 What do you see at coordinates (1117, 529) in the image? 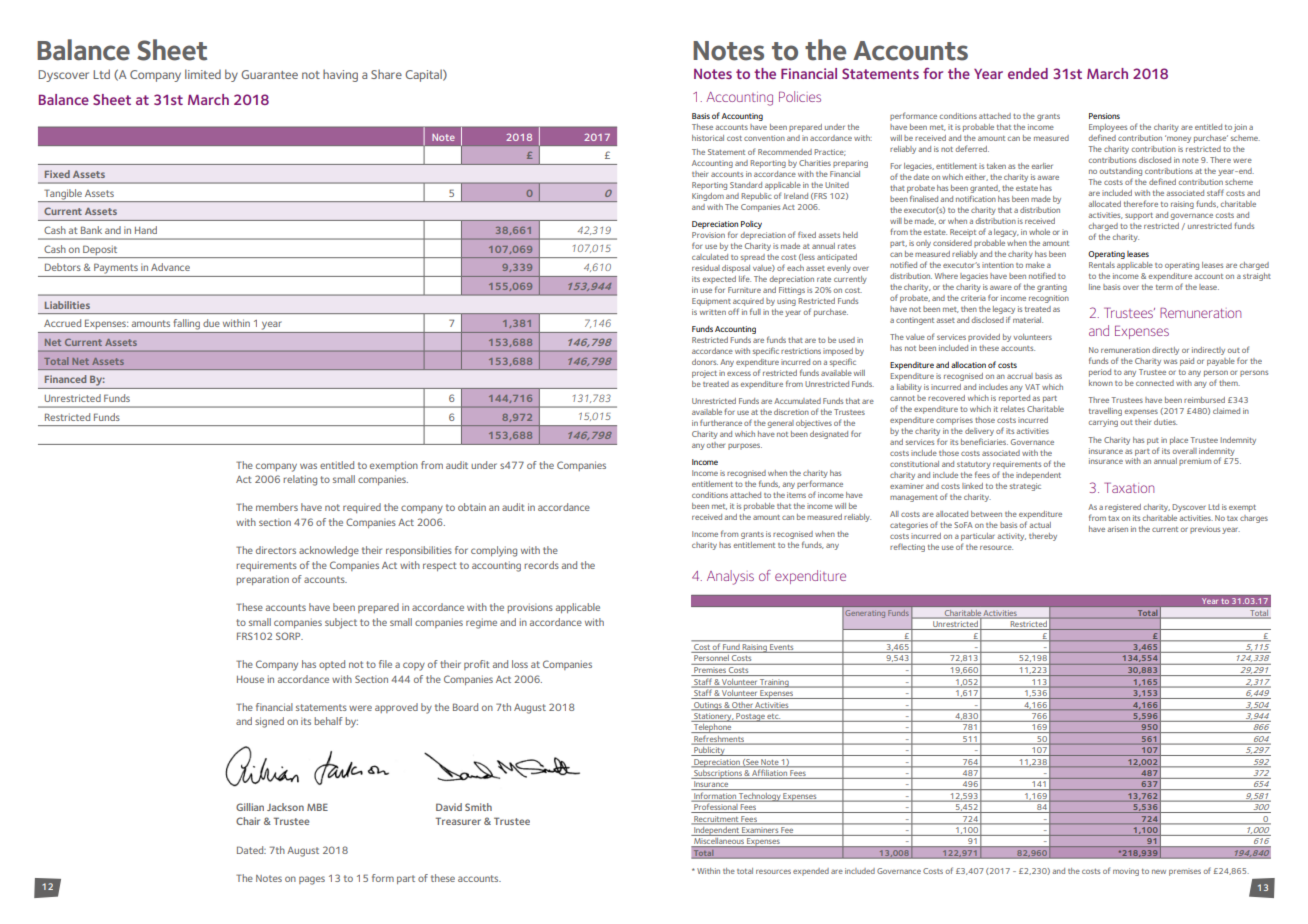
I see `arisen` at bounding box center [1117, 529].
